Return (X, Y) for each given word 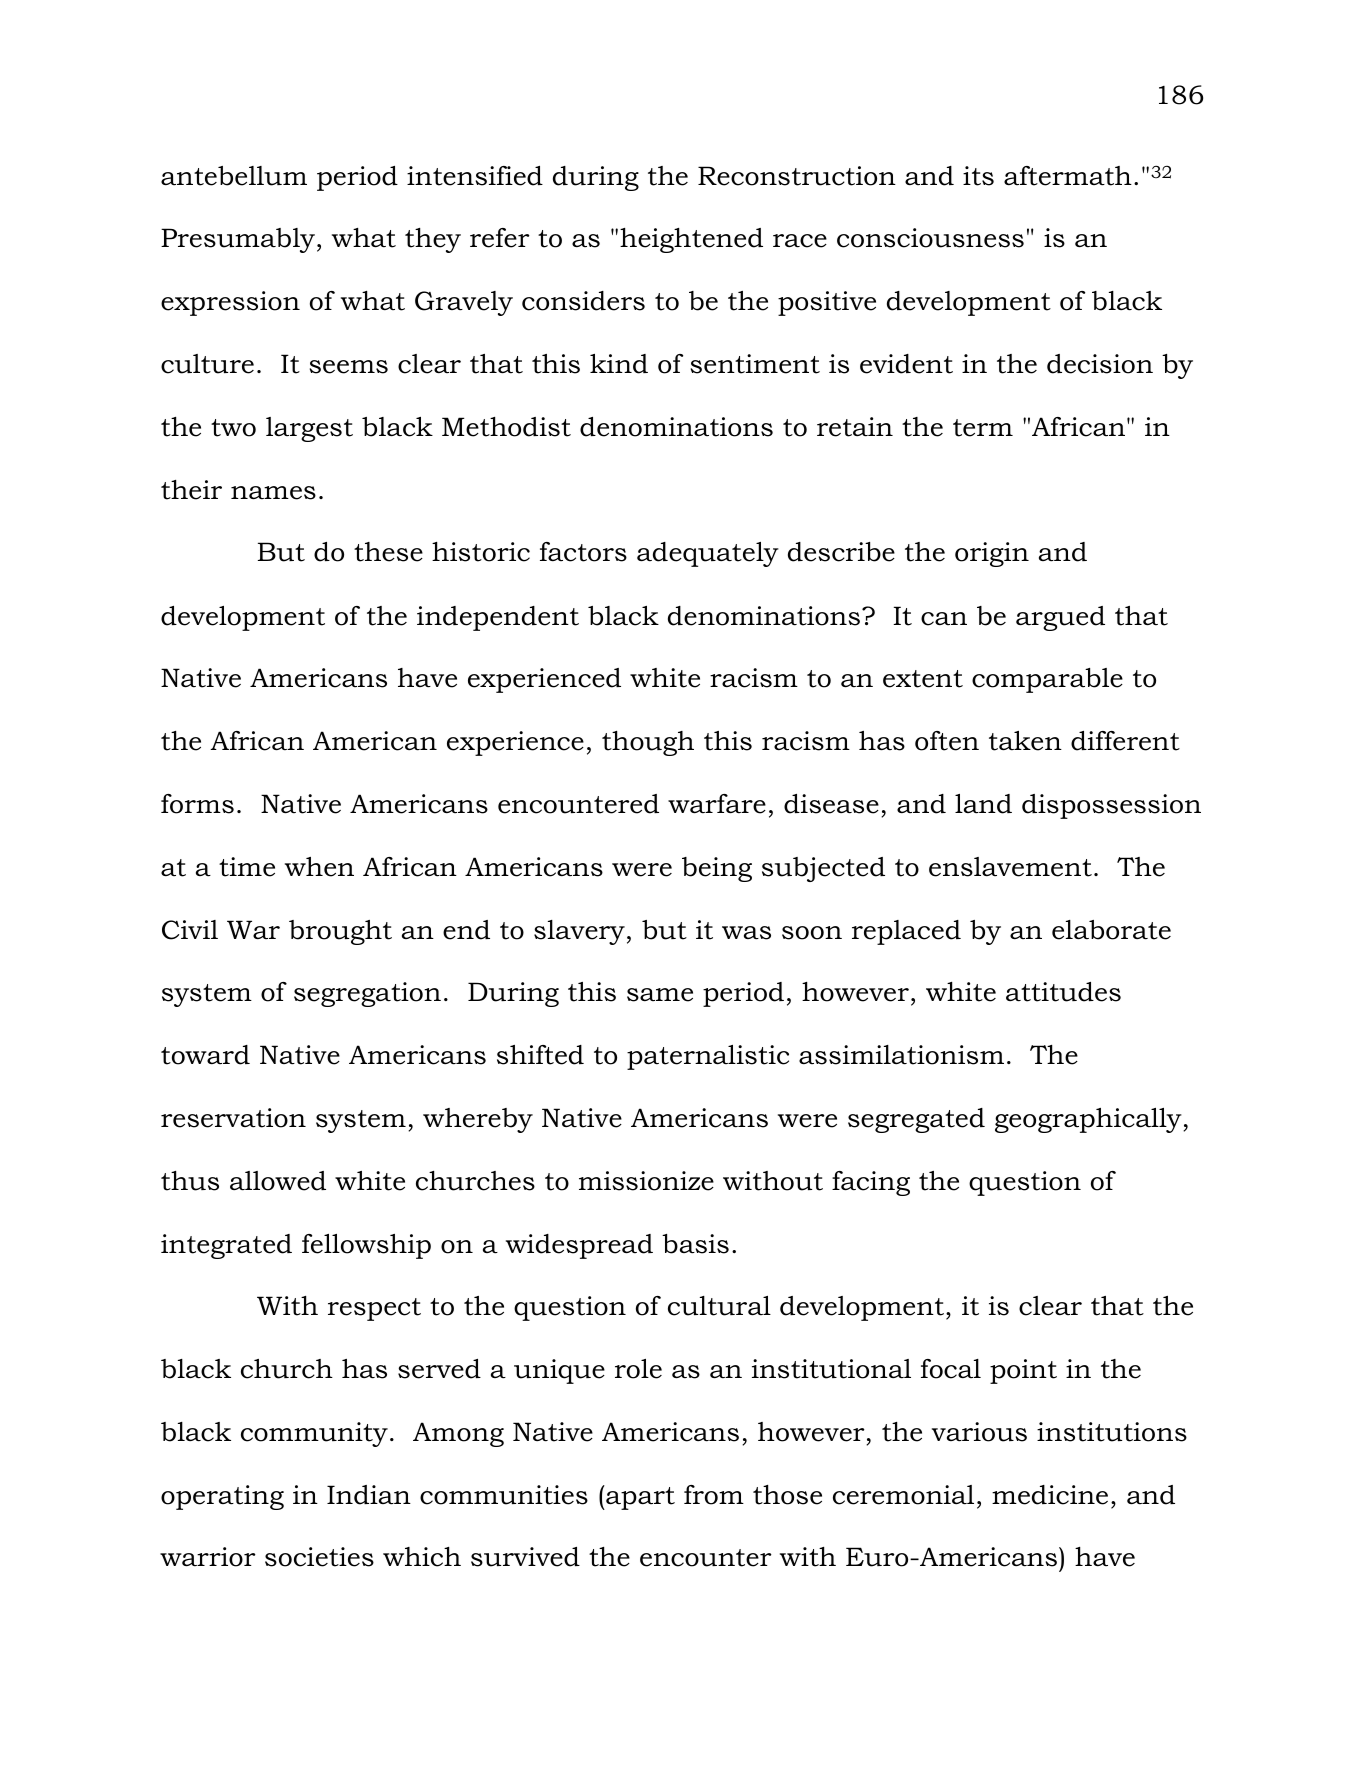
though (648, 743)
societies (319, 1557)
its (978, 176)
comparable (1047, 680)
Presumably (238, 240)
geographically (1089, 1120)
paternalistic (708, 1057)
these (388, 552)
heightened (691, 240)
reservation (233, 1118)
